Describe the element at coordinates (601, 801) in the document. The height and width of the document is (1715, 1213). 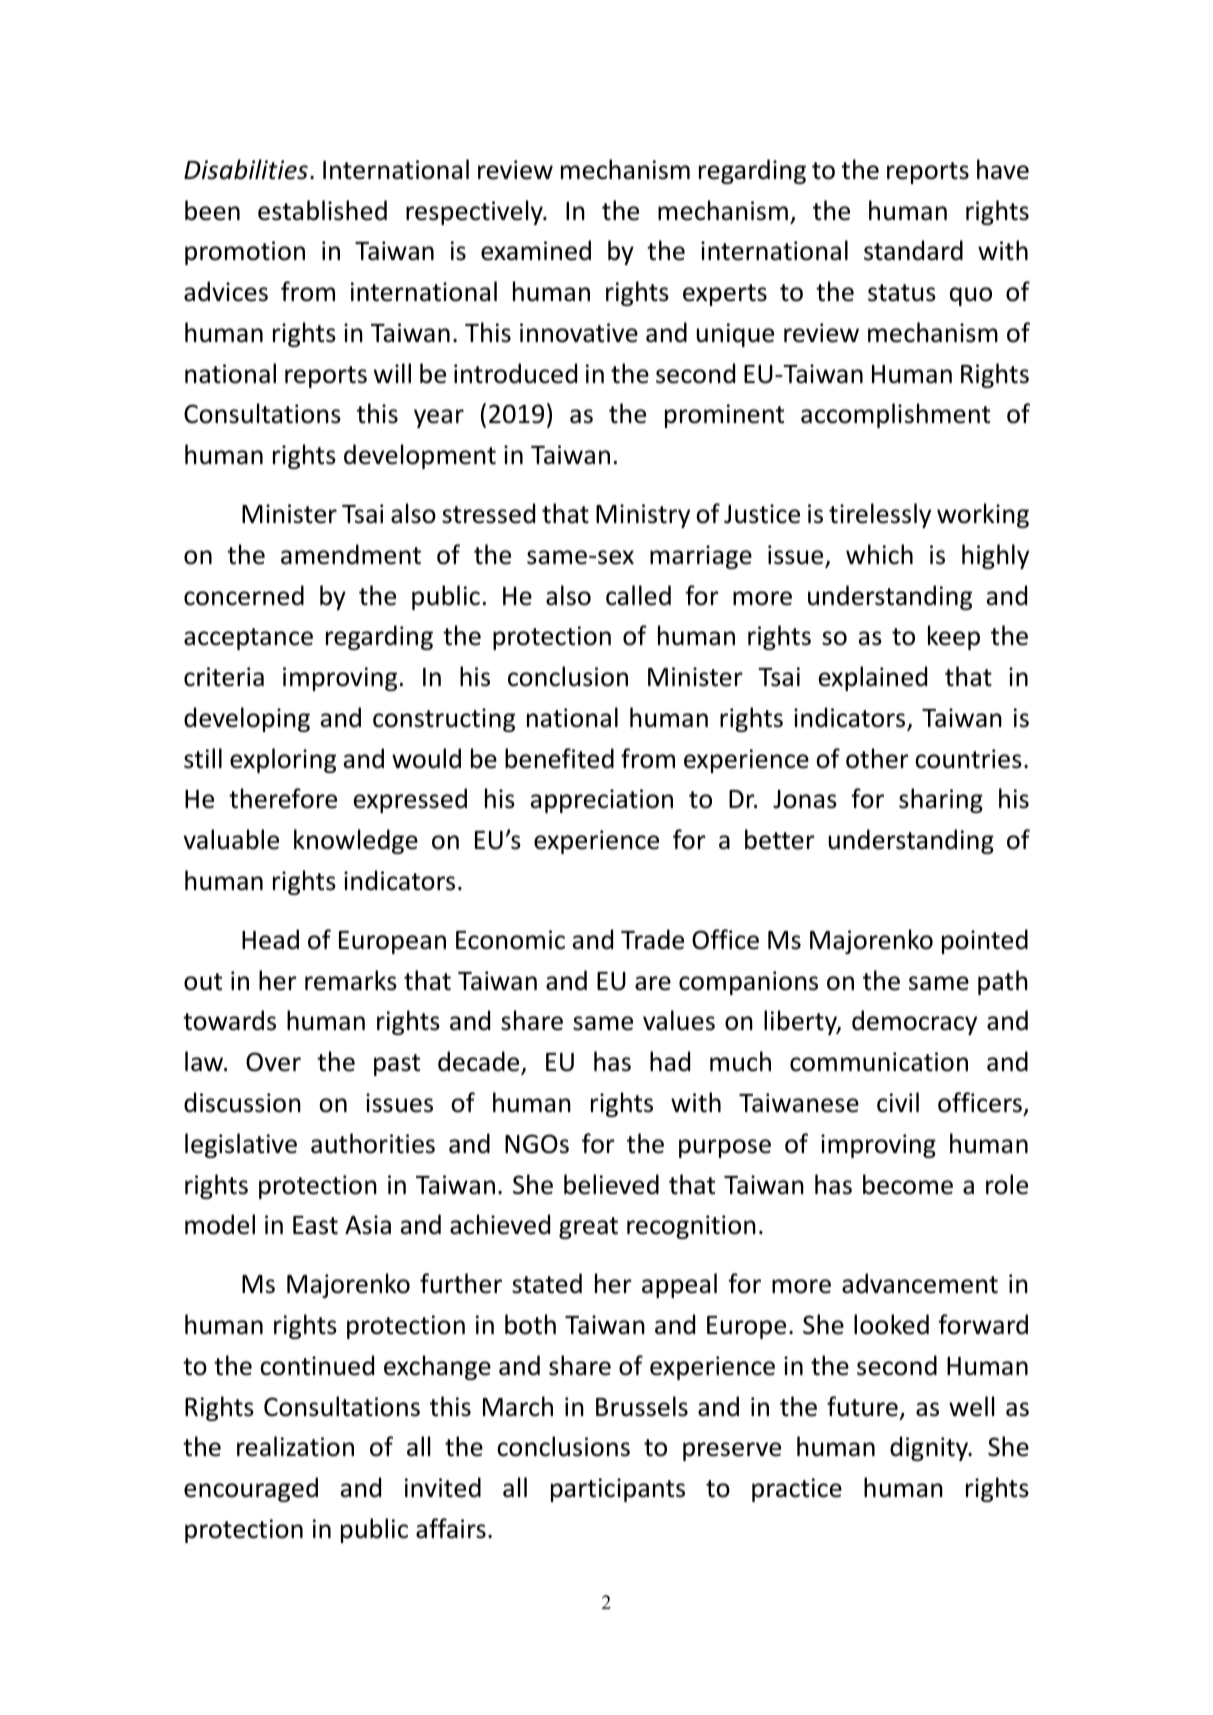
I see `appreciation` at that location.
